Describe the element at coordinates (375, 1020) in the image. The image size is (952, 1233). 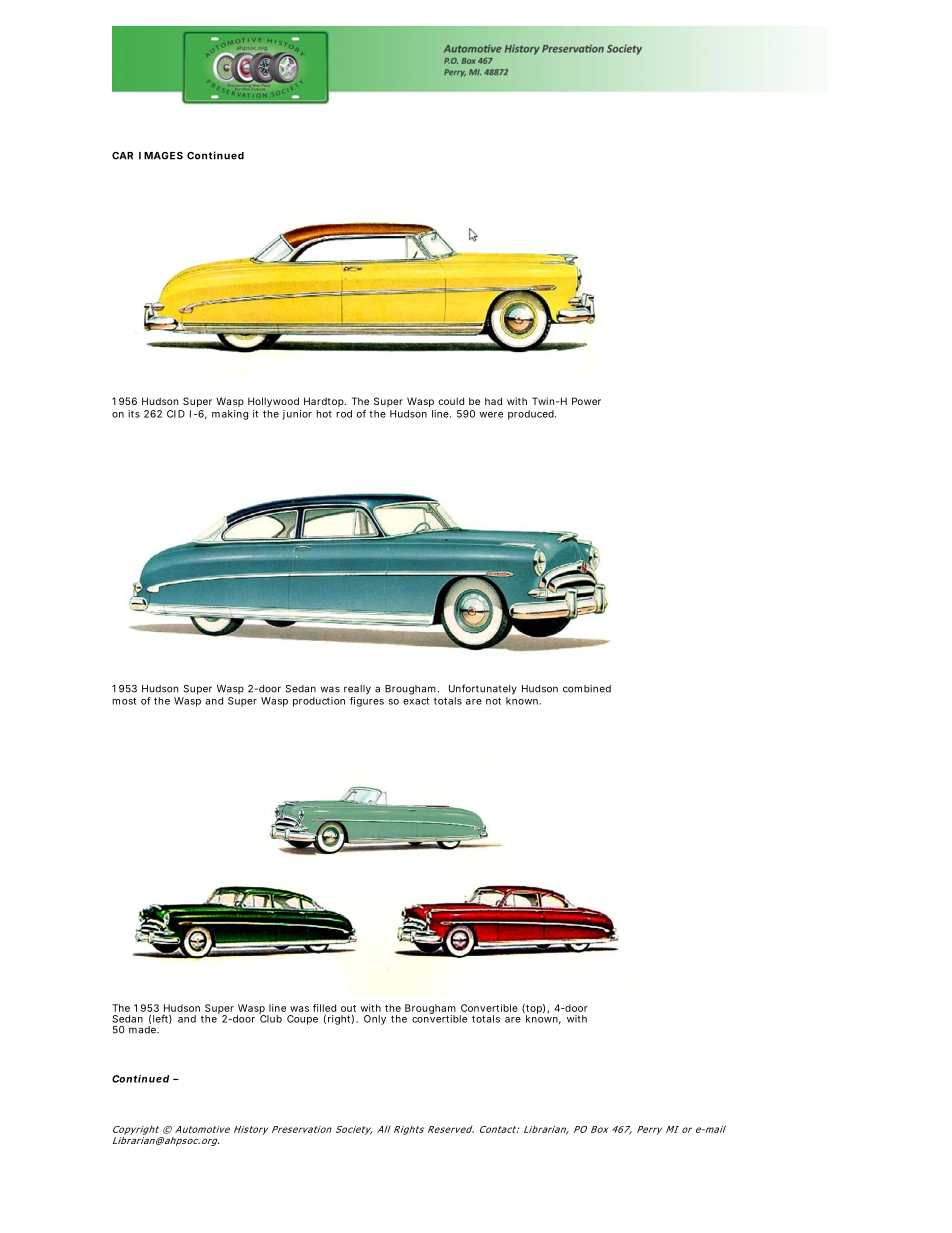
I see `Only` at that location.
